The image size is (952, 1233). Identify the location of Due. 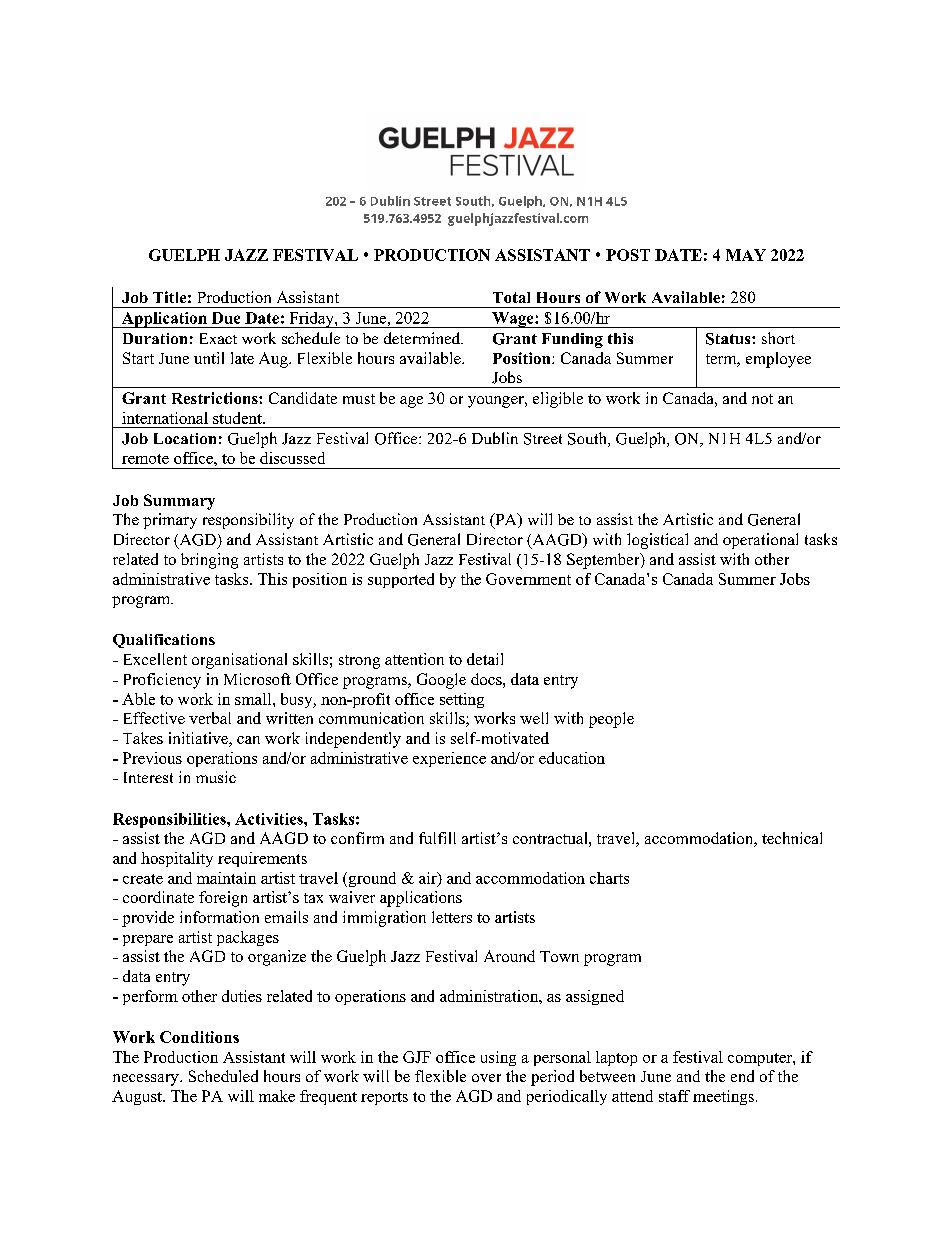
(226, 318).
